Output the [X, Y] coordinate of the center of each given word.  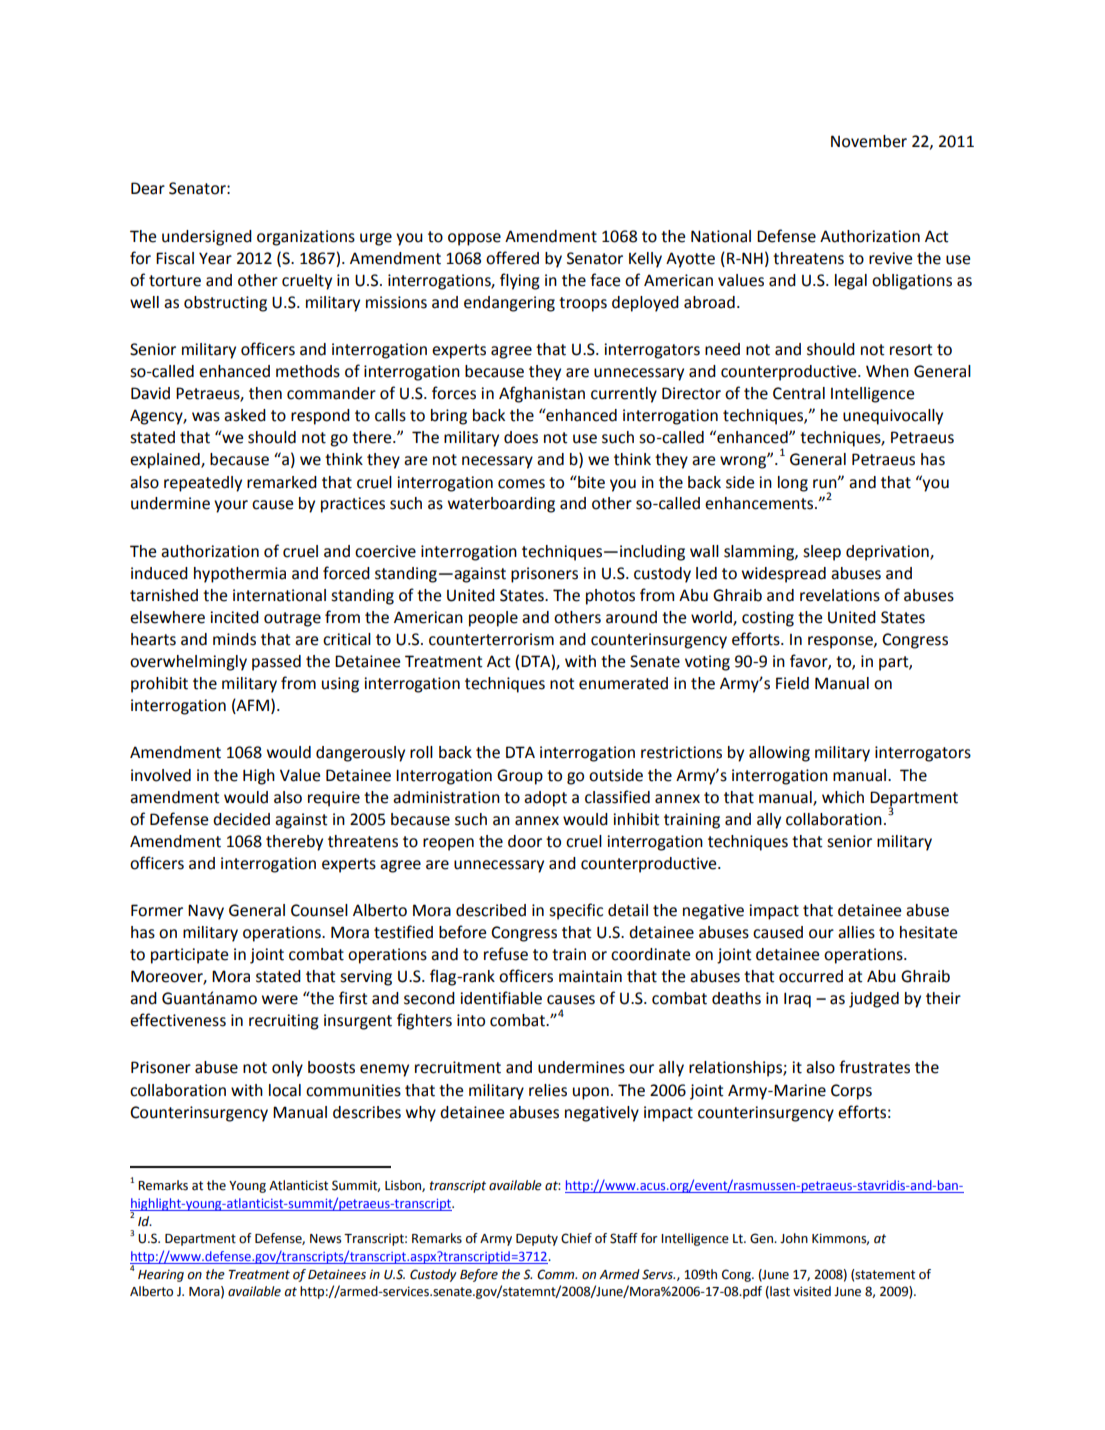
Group [520, 777]
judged [874, 1000]
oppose [474, 239]
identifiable [501, 998]
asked [245, 415]
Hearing [161, 1275]
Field [792, 683]
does [521, 437]
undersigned [207, 238]
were [280, 1000]
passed [276, 663]
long [793, 484]
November [869, 141]
